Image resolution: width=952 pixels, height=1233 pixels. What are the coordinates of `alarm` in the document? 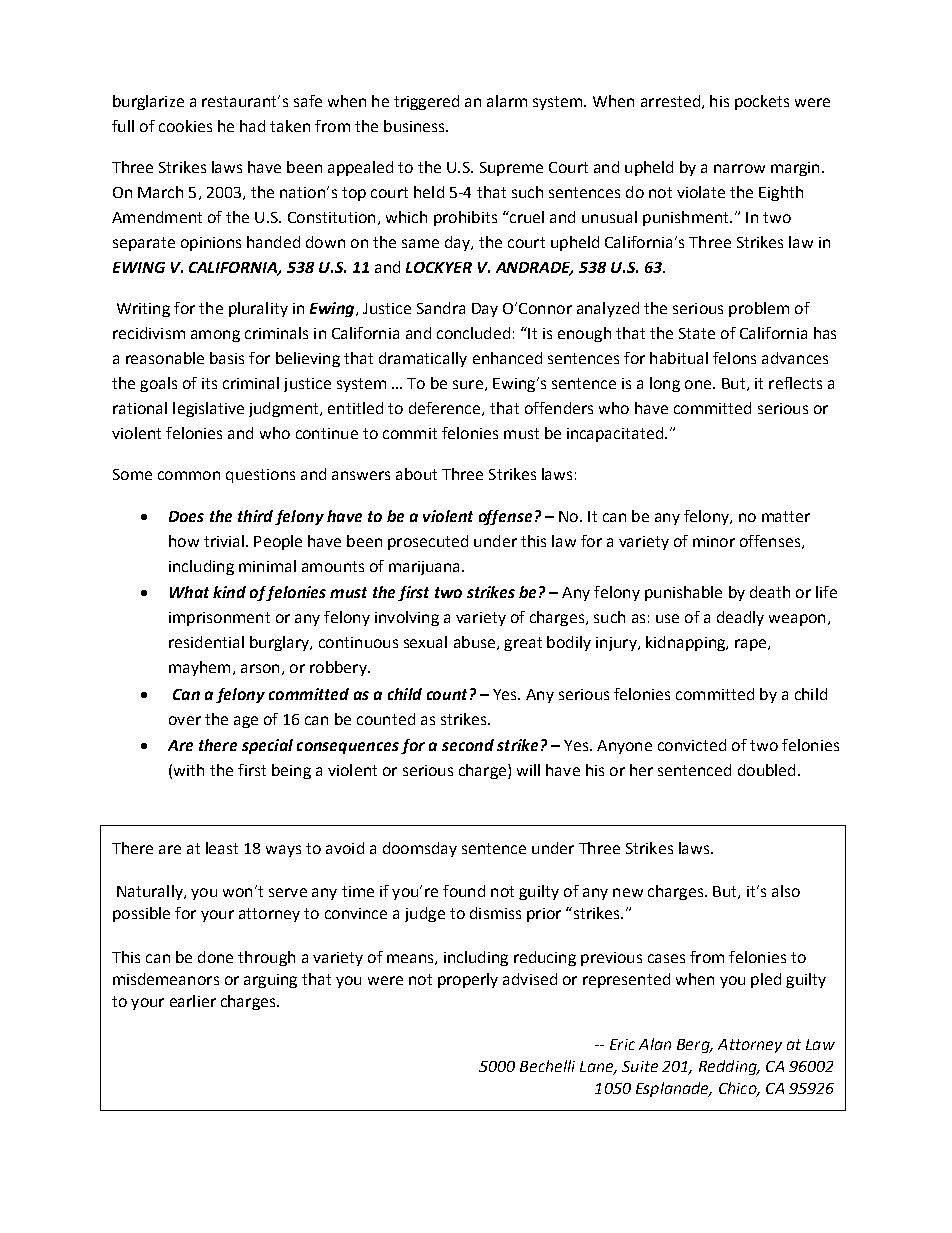 It's located at (507, 101).
